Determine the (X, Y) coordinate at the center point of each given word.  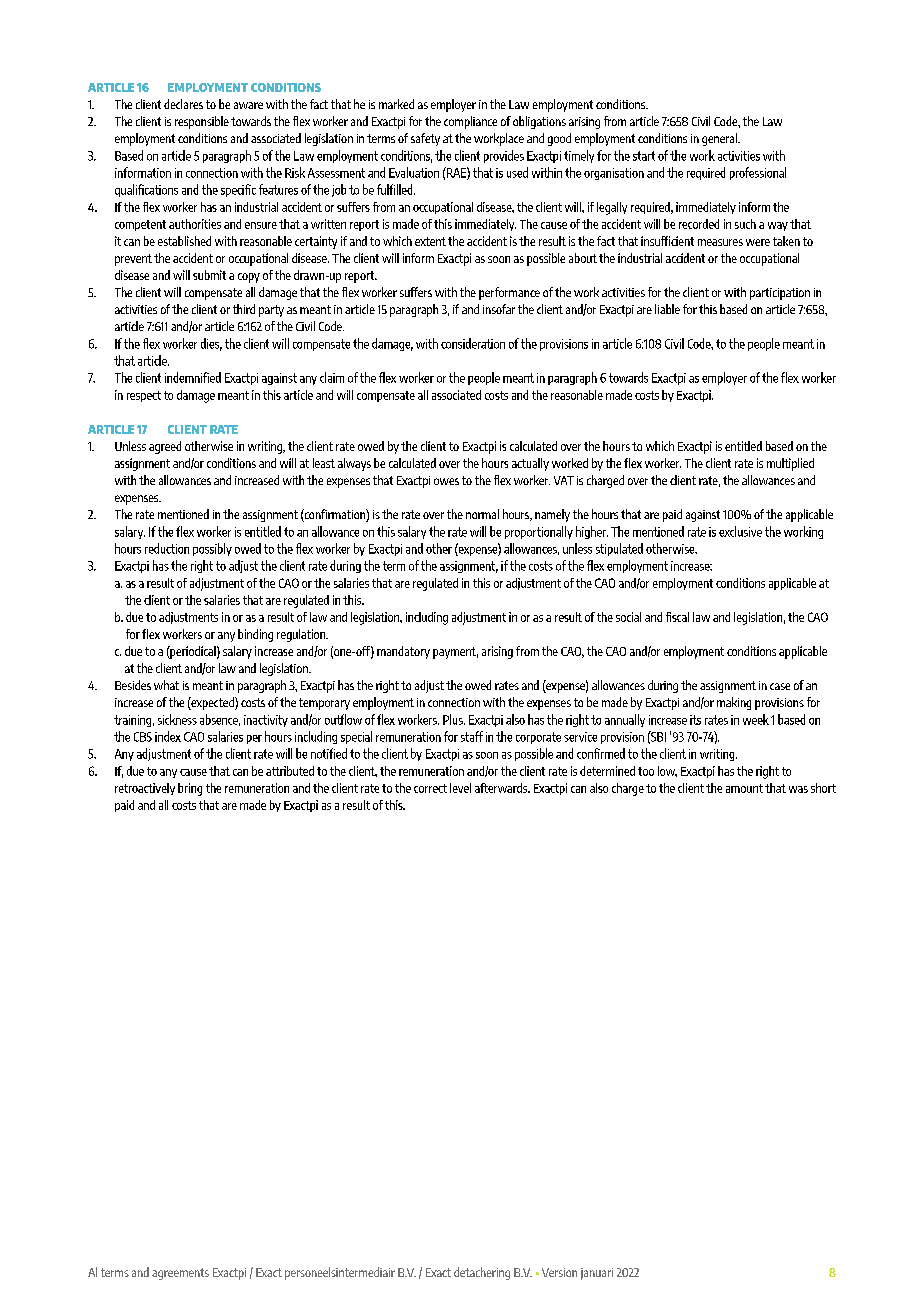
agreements (180, 1274)
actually (530, 464)
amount (744, 788)
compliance (470, 122)
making (734, 703)
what (166, 685)
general (720, 139)
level (460, 788)
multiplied (790, 464)
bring (190, 789)
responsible (202, 122)
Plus (454, 719)
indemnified (193, 377)
